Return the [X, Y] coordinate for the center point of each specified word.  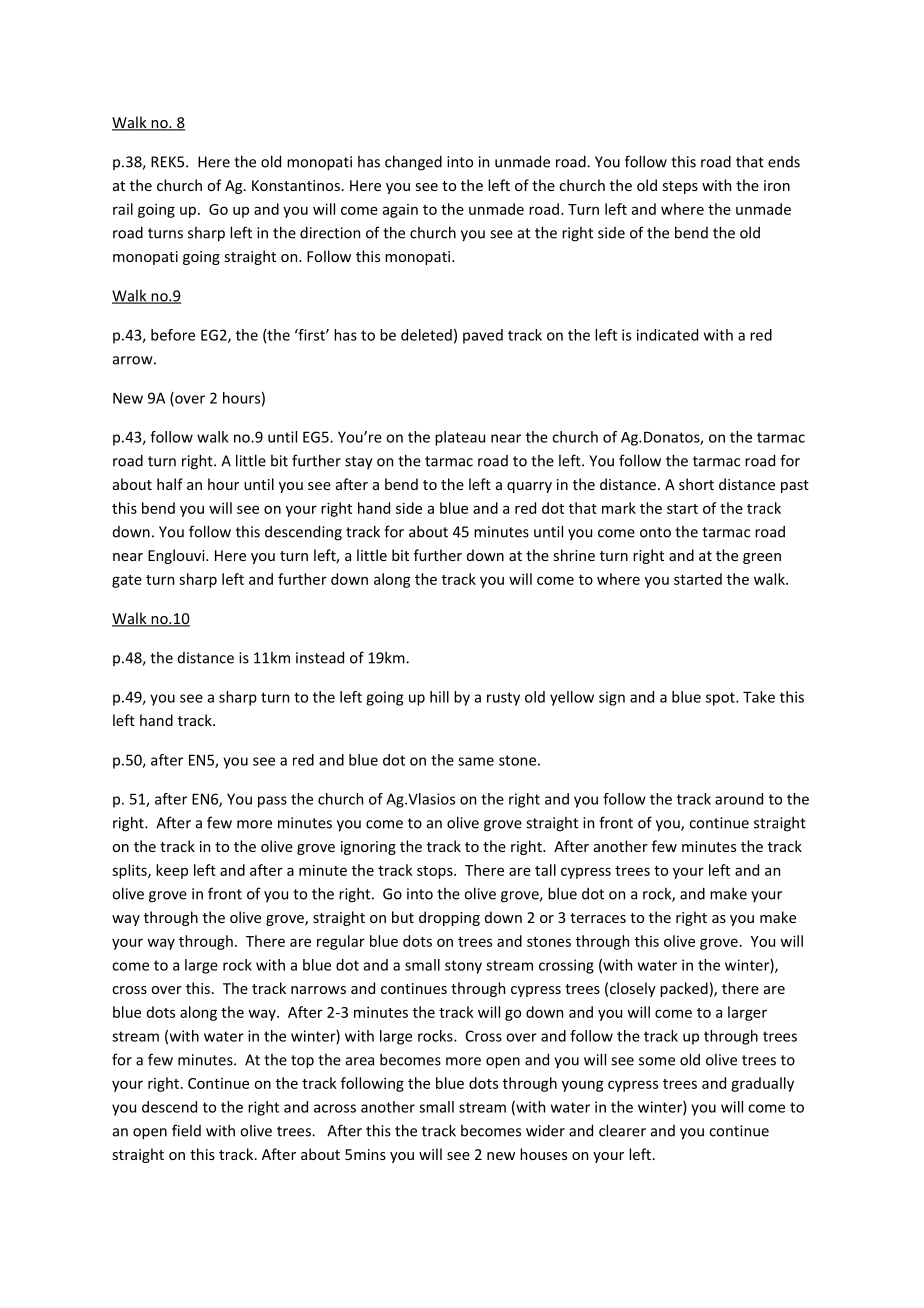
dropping [449, 918]
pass [272, 802]
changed [413, 163]
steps [680, 187]
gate [127, 581]
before [173, 335]
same [476, 761]
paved [483, 336]
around [739, 799]
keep [172, 871]
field [186, 1130]
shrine [574, 555]
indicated [667, 335]
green [762, 558]
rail [123, 209]
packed [684, 989]
